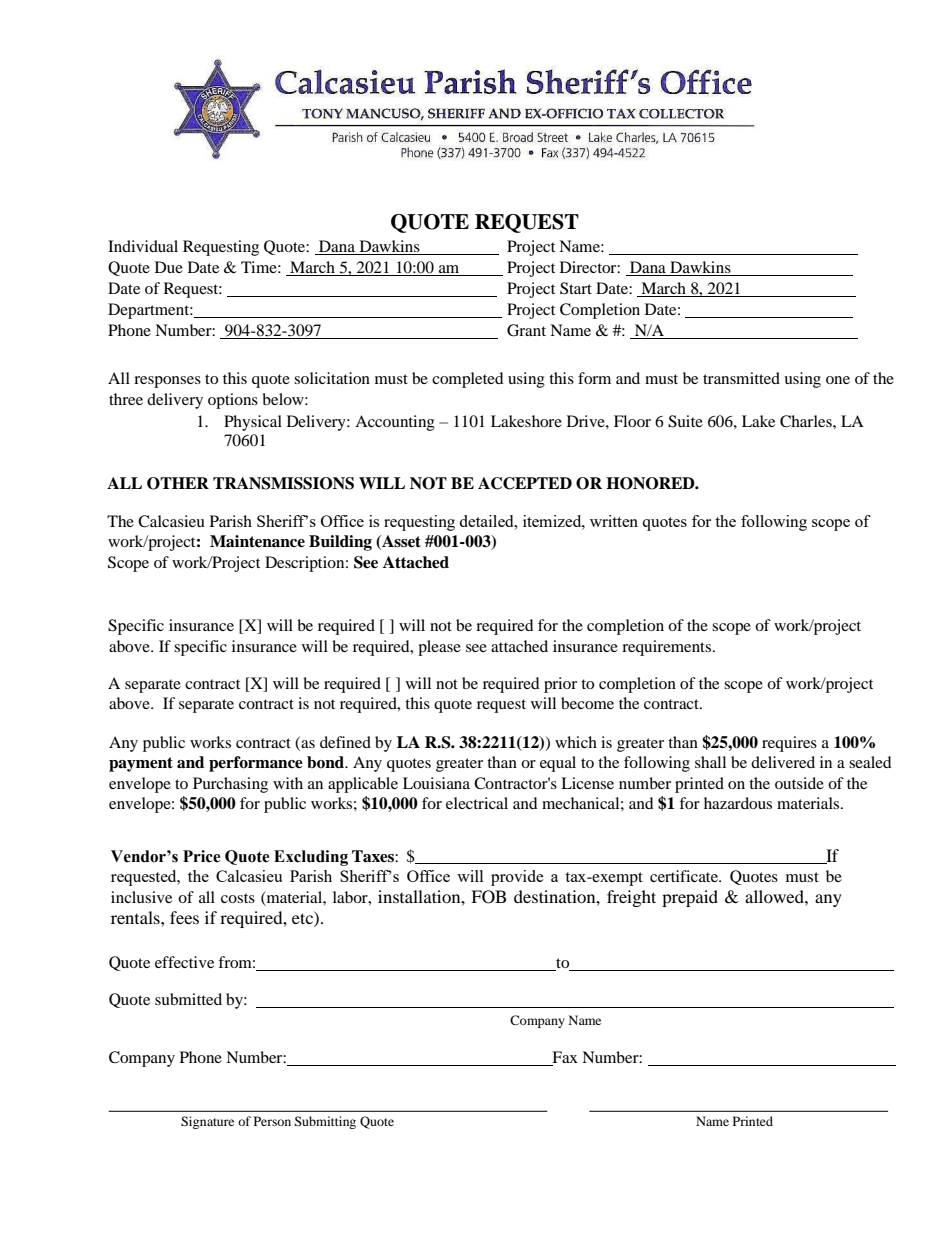 This image has height=1233, width=952. I want to click on transmitted, so click(741, 378).
